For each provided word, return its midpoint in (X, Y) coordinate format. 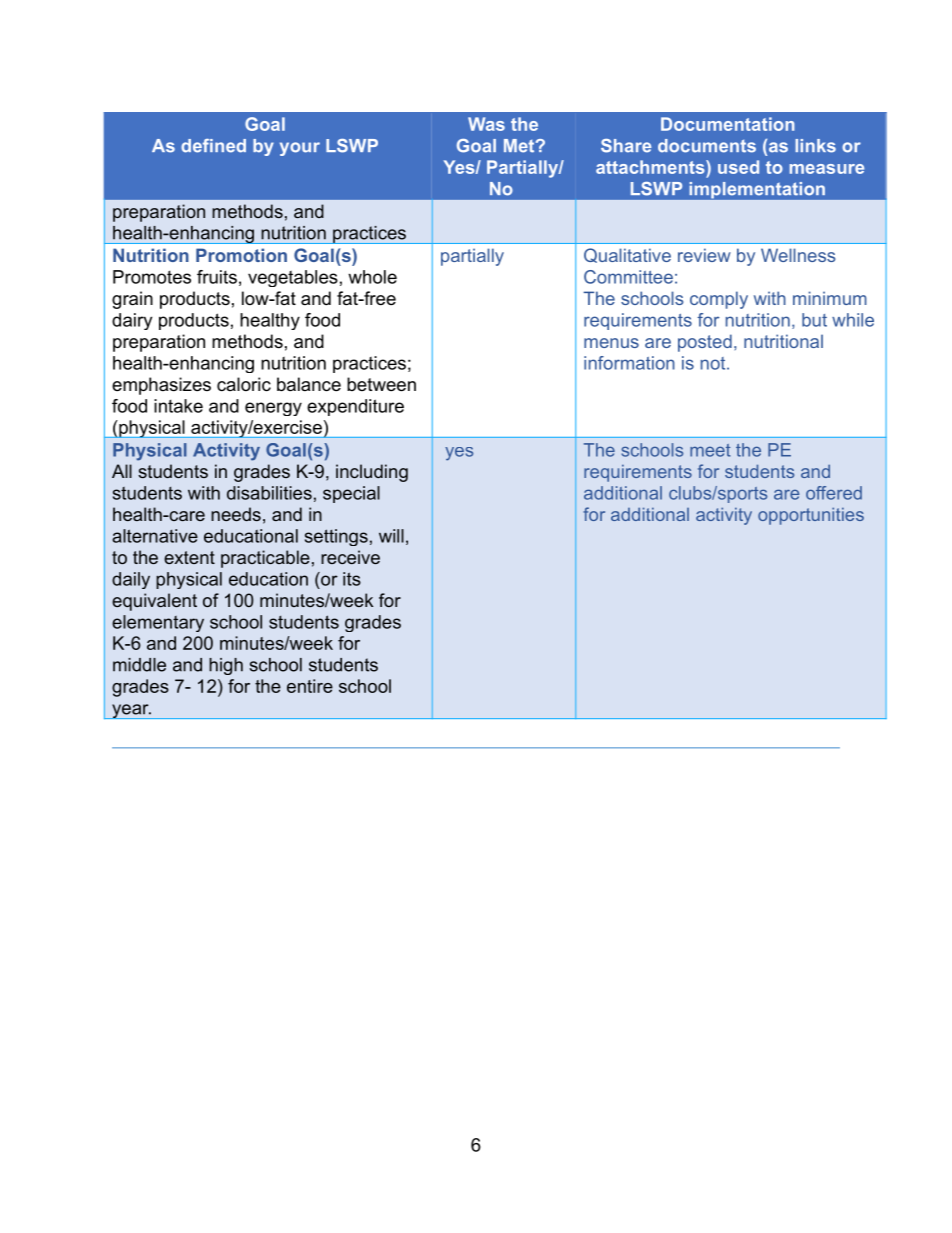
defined (213, 146)
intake (178, 406)
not (714, 363)
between (381, 384)
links (815, 146)
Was (486, 124)
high (226, 666)
